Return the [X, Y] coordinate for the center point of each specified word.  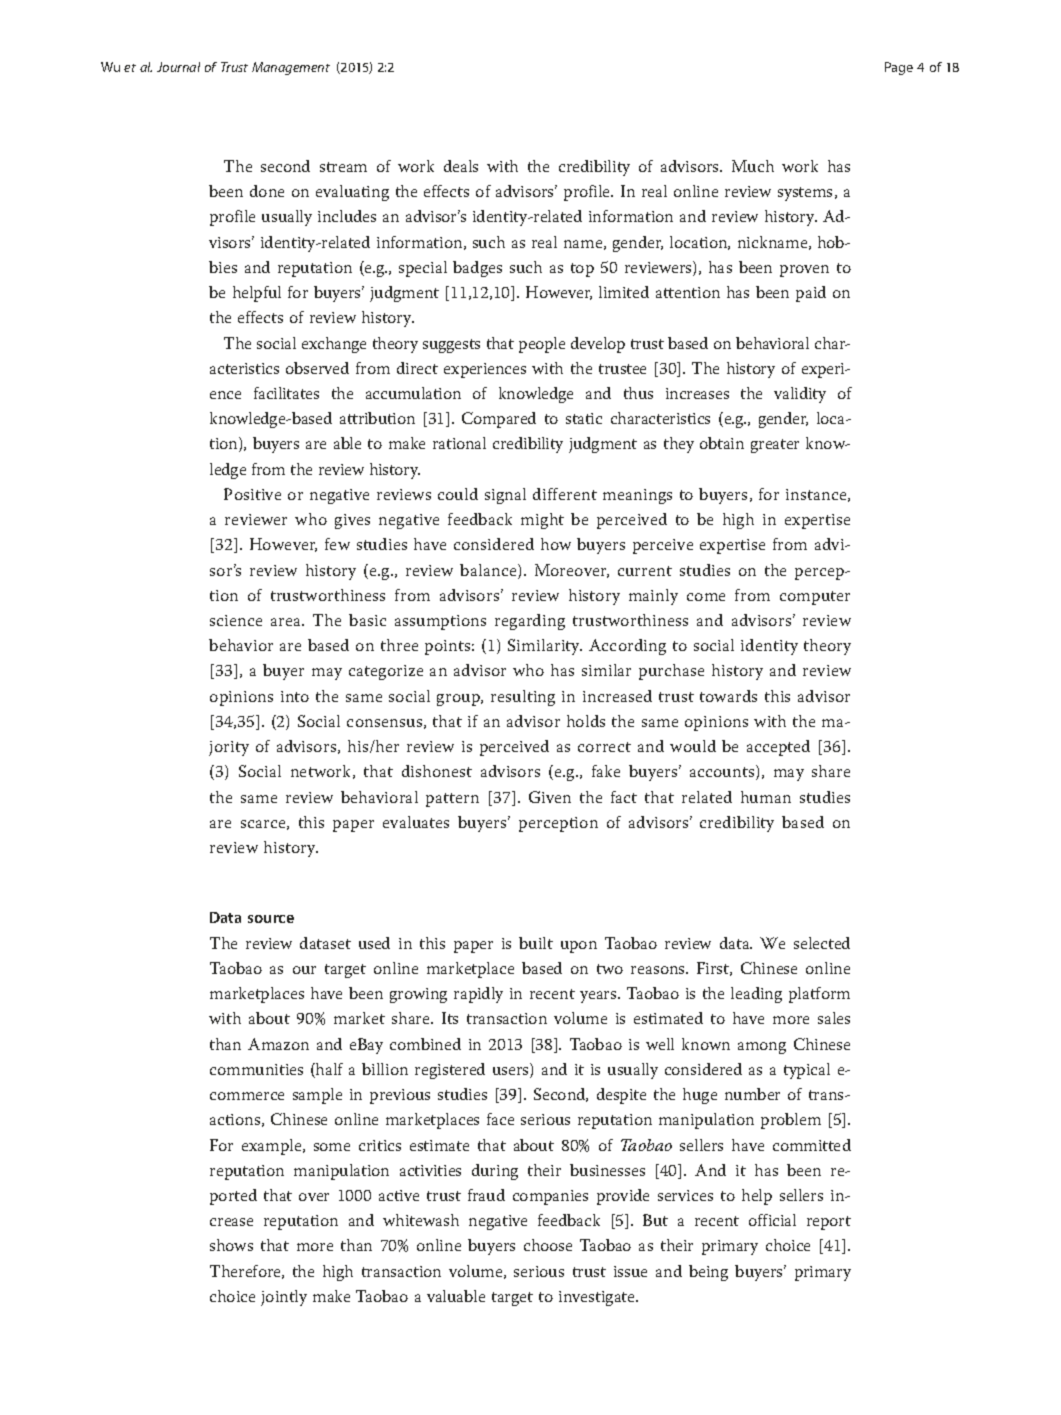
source [271, 919]
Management [291, 68]
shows [231, 1245]
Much [753, 166]
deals [461, 166]
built [536, 943]
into [295, 696]
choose [548, 1245]
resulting [523, 698]
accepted [778, 748]
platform [819, 995]
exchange [334, 345]
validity [800, 395]
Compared [499, 420]
